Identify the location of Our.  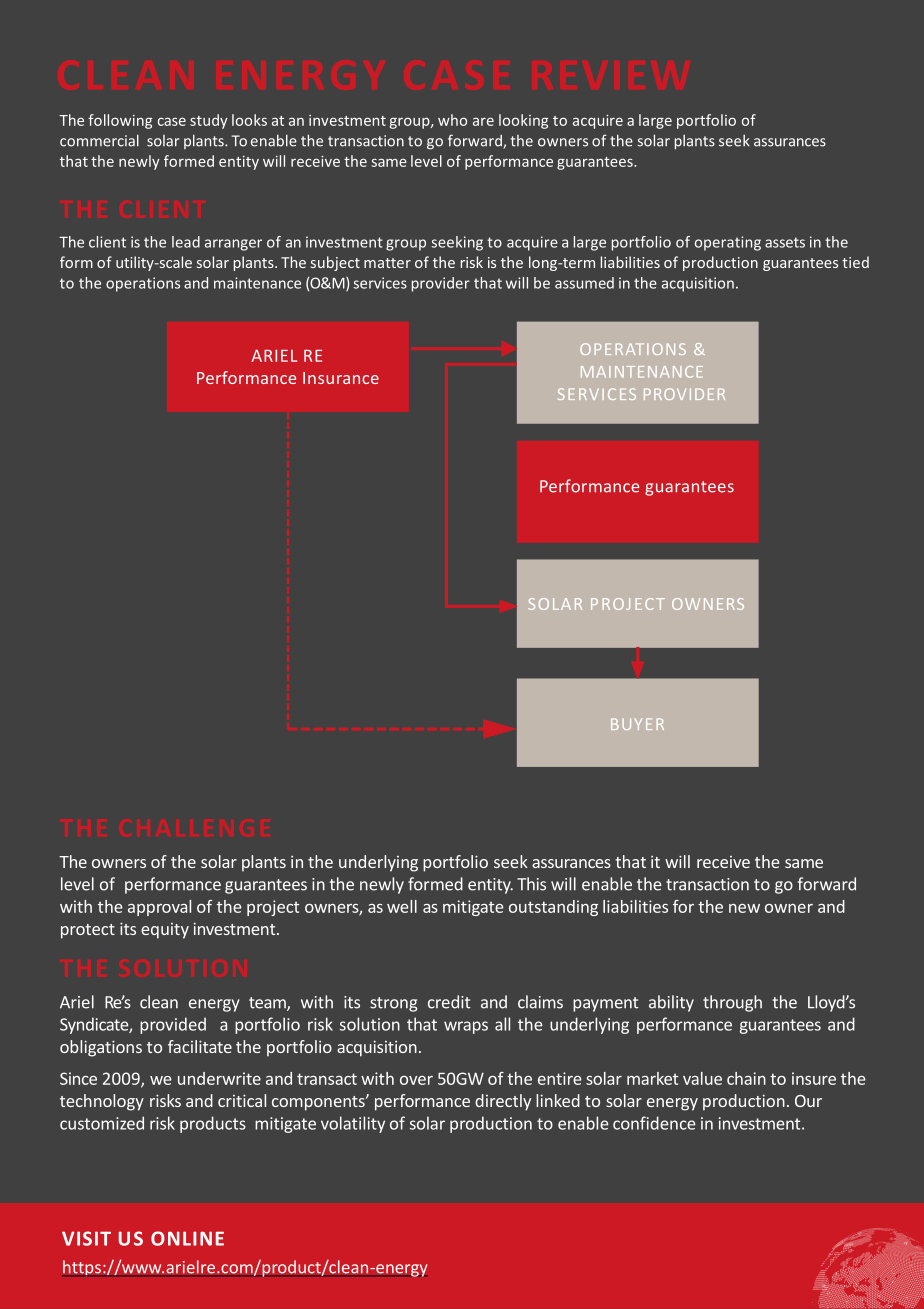
(808, 1101).
